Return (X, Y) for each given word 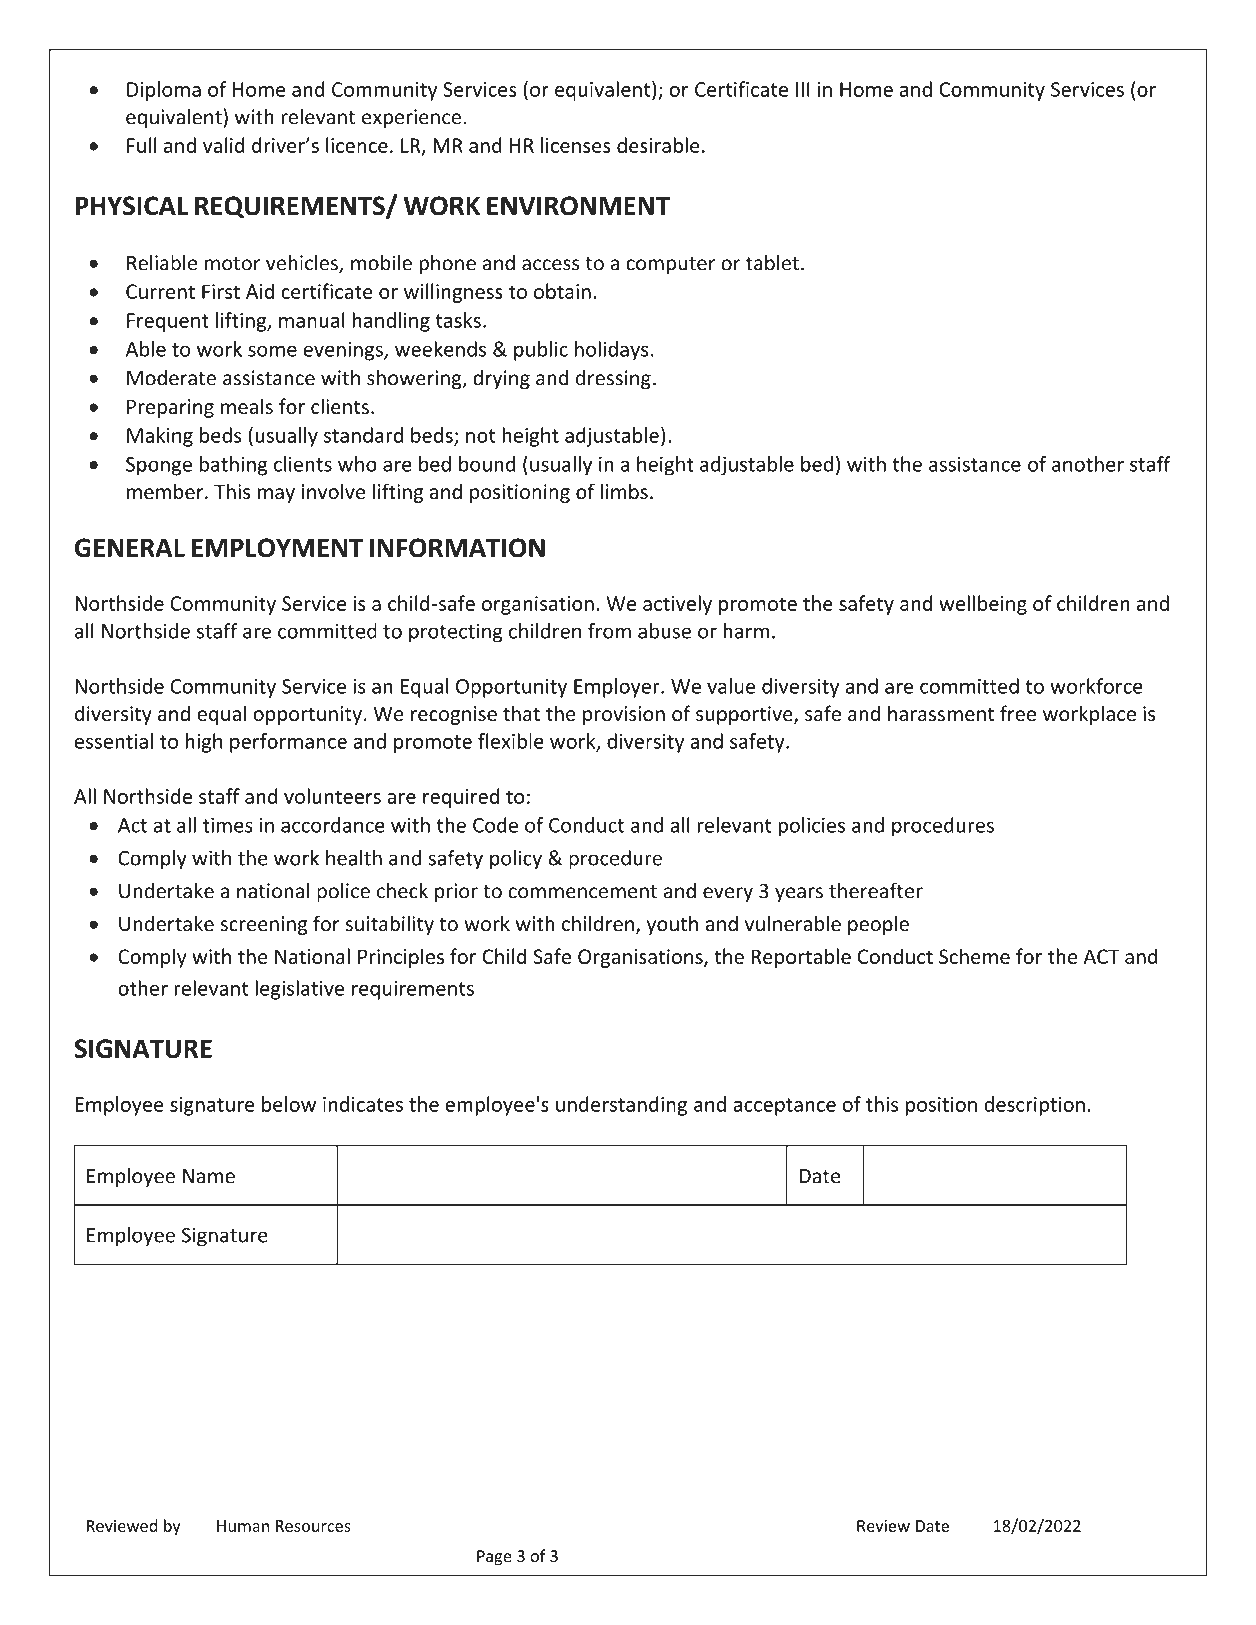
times (228, 825)
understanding (621, 1106)
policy (516, 860)
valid (223, 145)
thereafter (876, 890)
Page (494, 1558)
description (1034, 1106)
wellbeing (983, 605)
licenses (576, 145)
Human (243, 1526)
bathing (234, 466)
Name (209, 1176)
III (803, 89)
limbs (624, 491)
